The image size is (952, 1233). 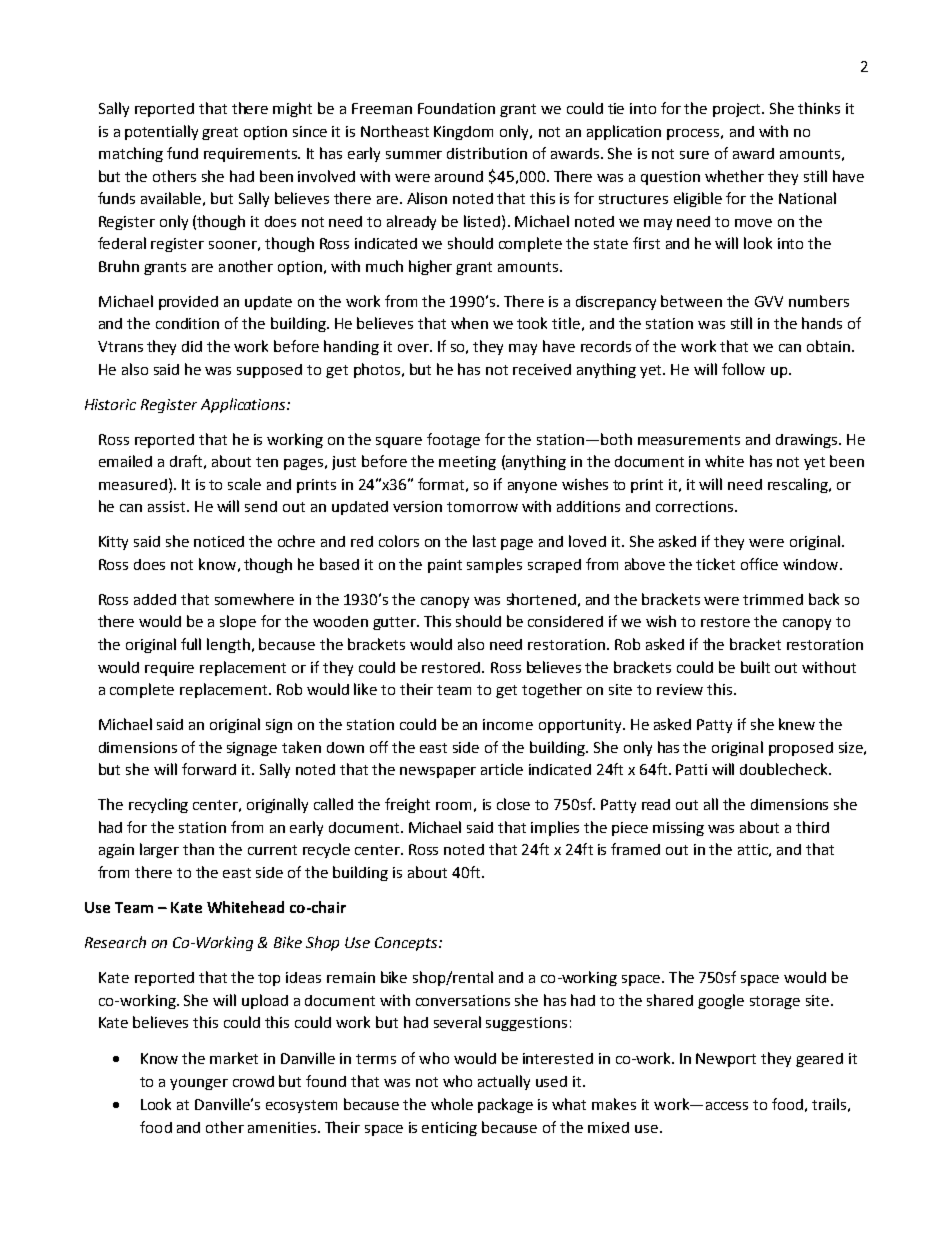 What do you see at coordinates (452, 1104) in the page?
I see `whole` at bounding box center [452, 1104].
